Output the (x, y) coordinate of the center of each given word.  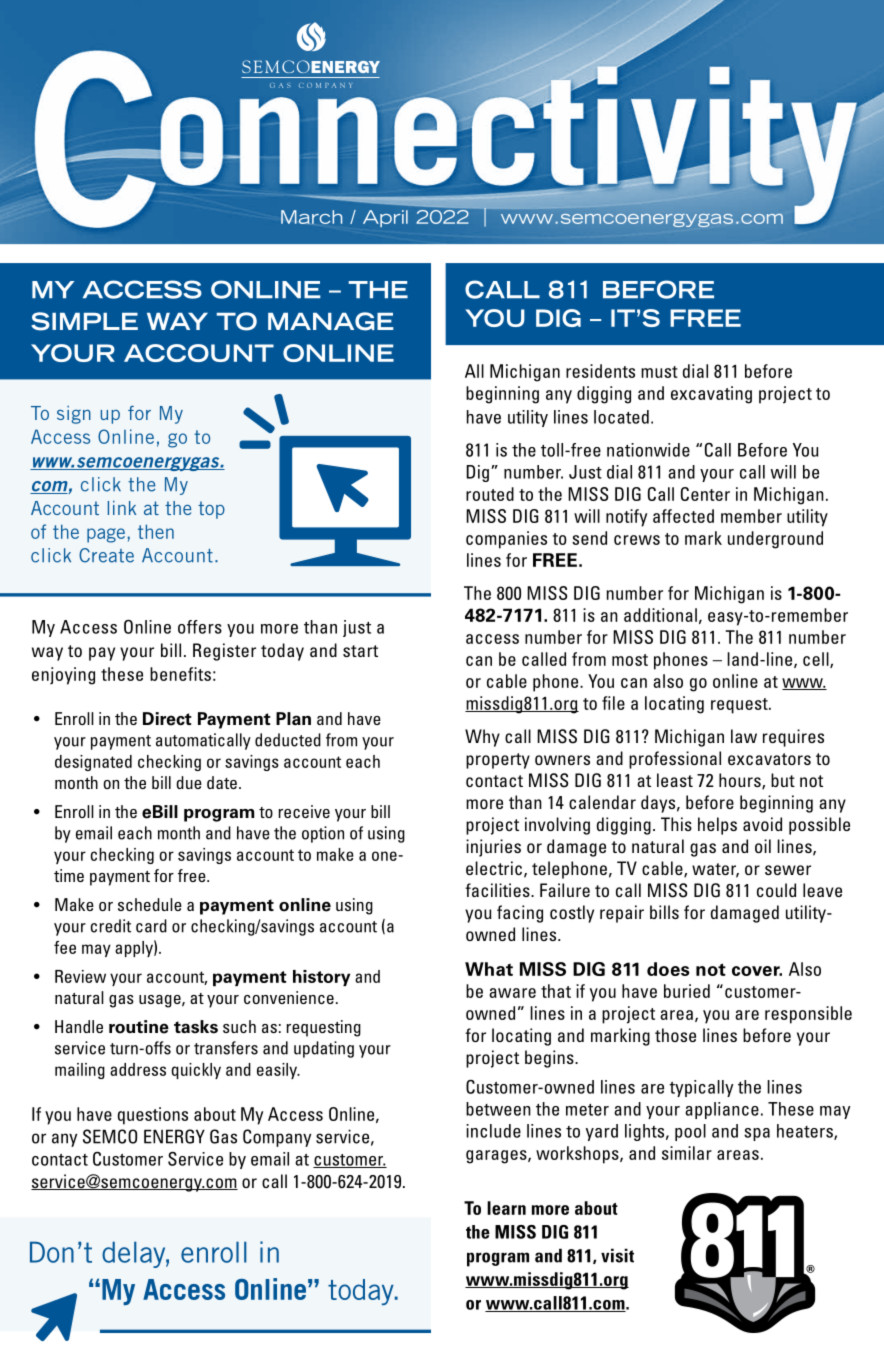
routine (139, 1027)
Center (705, 494)
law (744, 736)
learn (506, 1208)
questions (153, 1116)
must (659, 372)
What (489, 969)
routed (490, 494)
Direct (167, 719)
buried (687, 991)
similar (687, 1153)
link (122, 508)
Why (482, 738)
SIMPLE (84, 321)
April (385, 218)
